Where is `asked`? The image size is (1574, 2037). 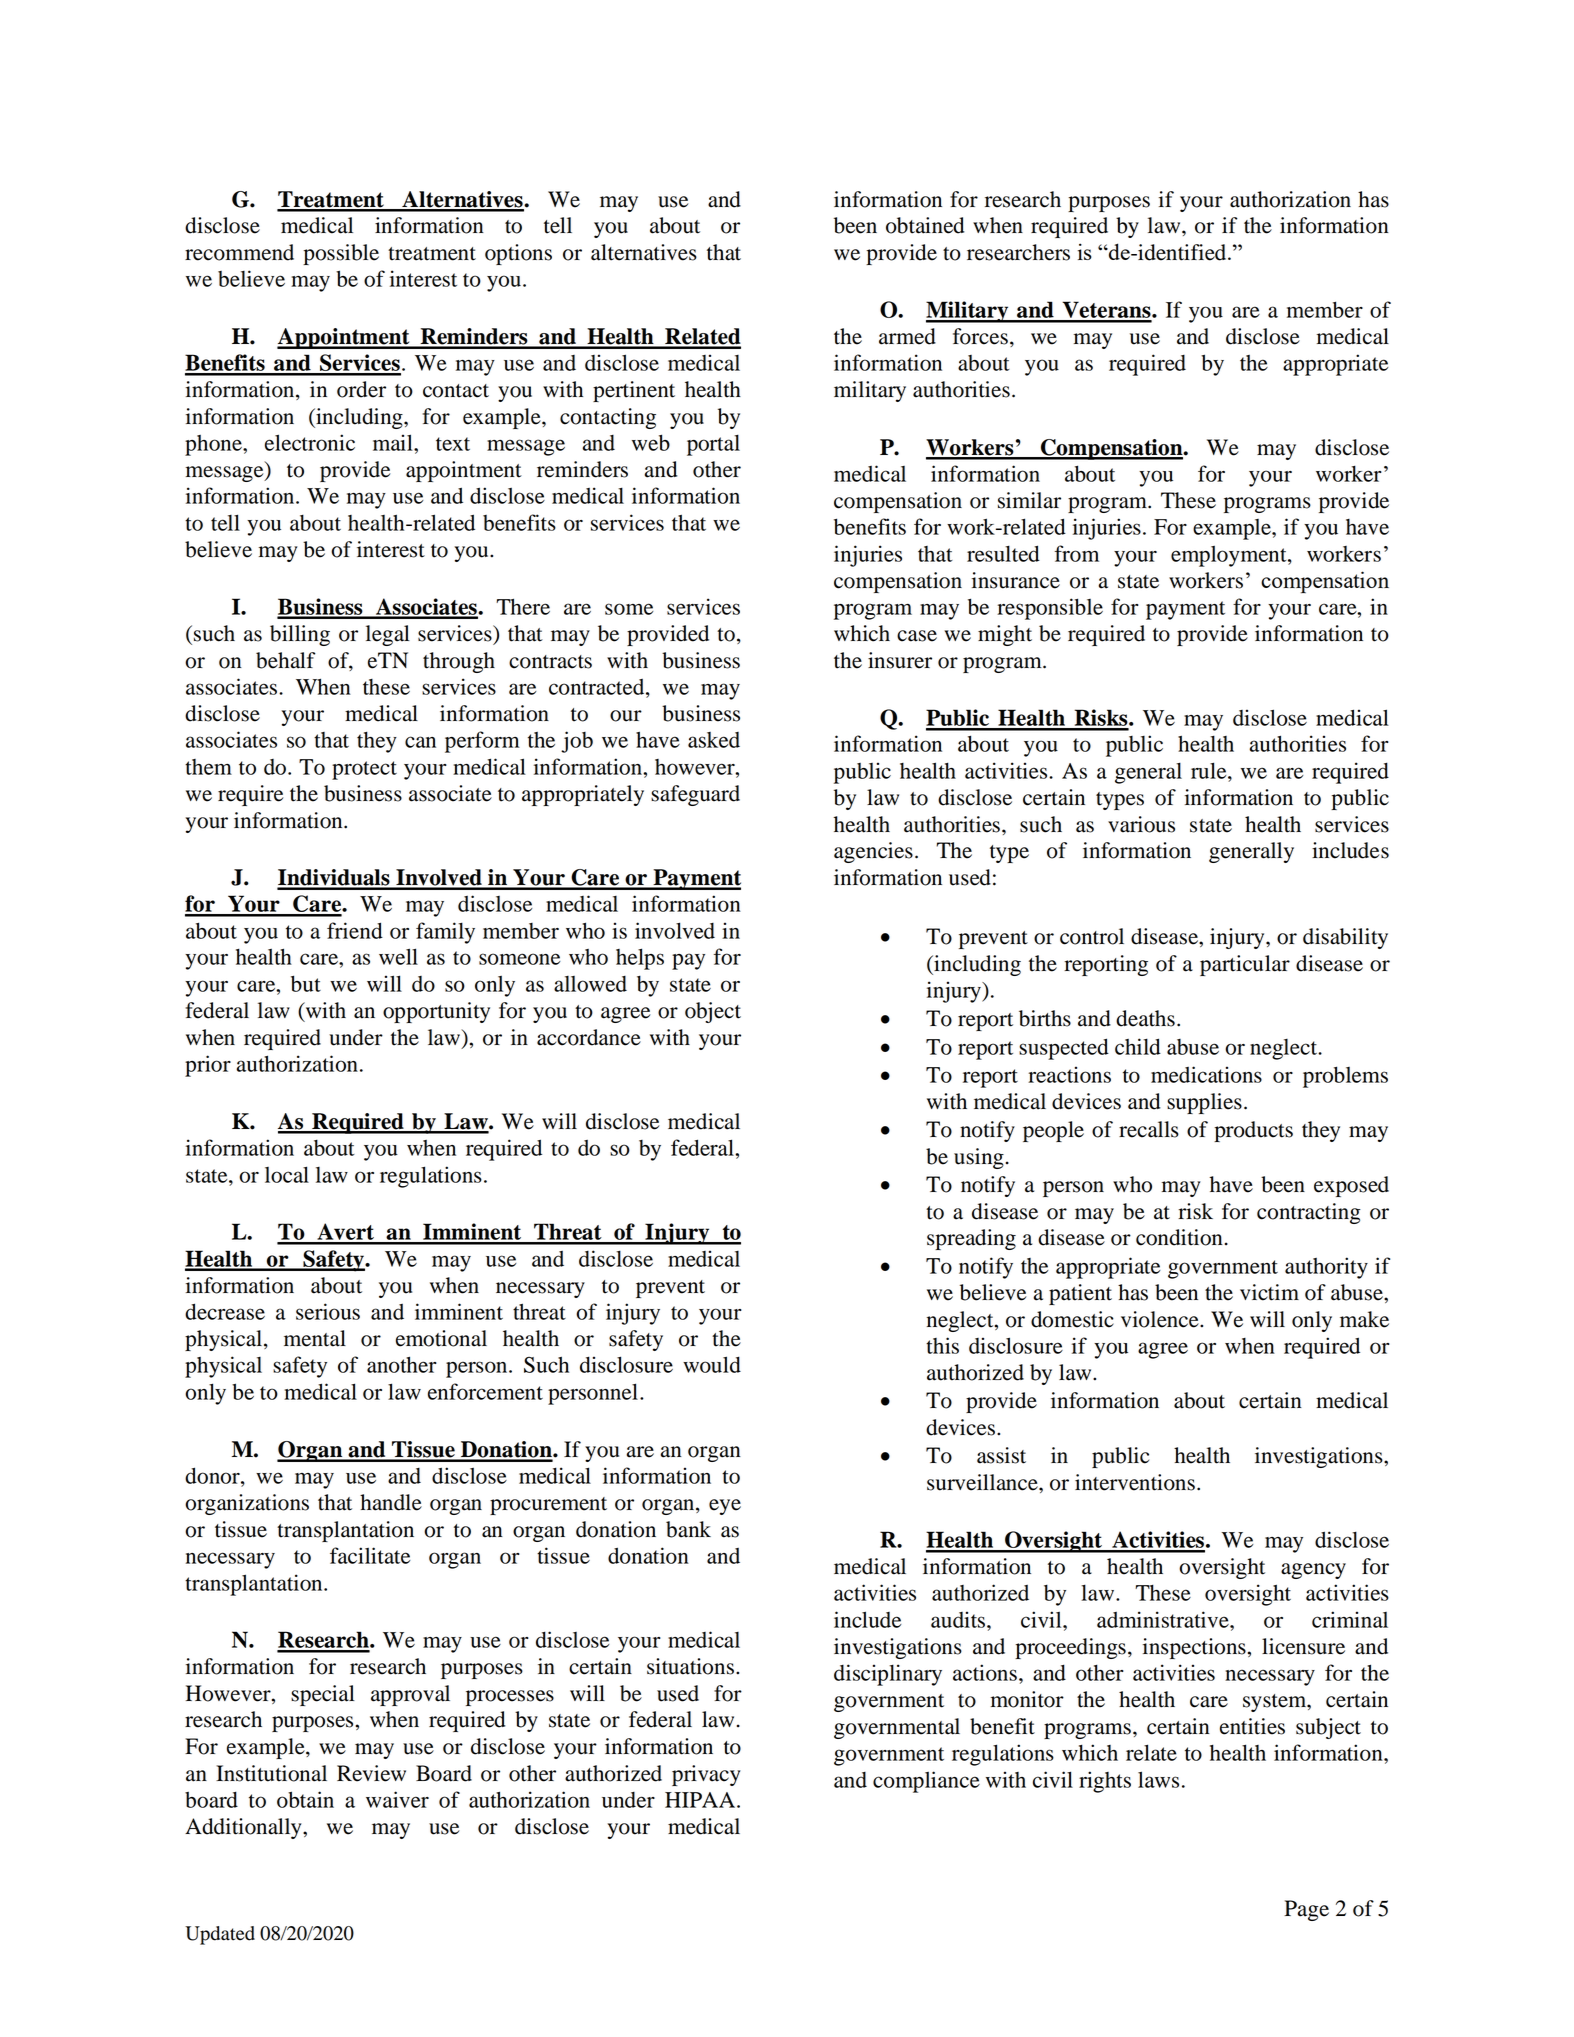 asked is located at coordinates (714, 740).
